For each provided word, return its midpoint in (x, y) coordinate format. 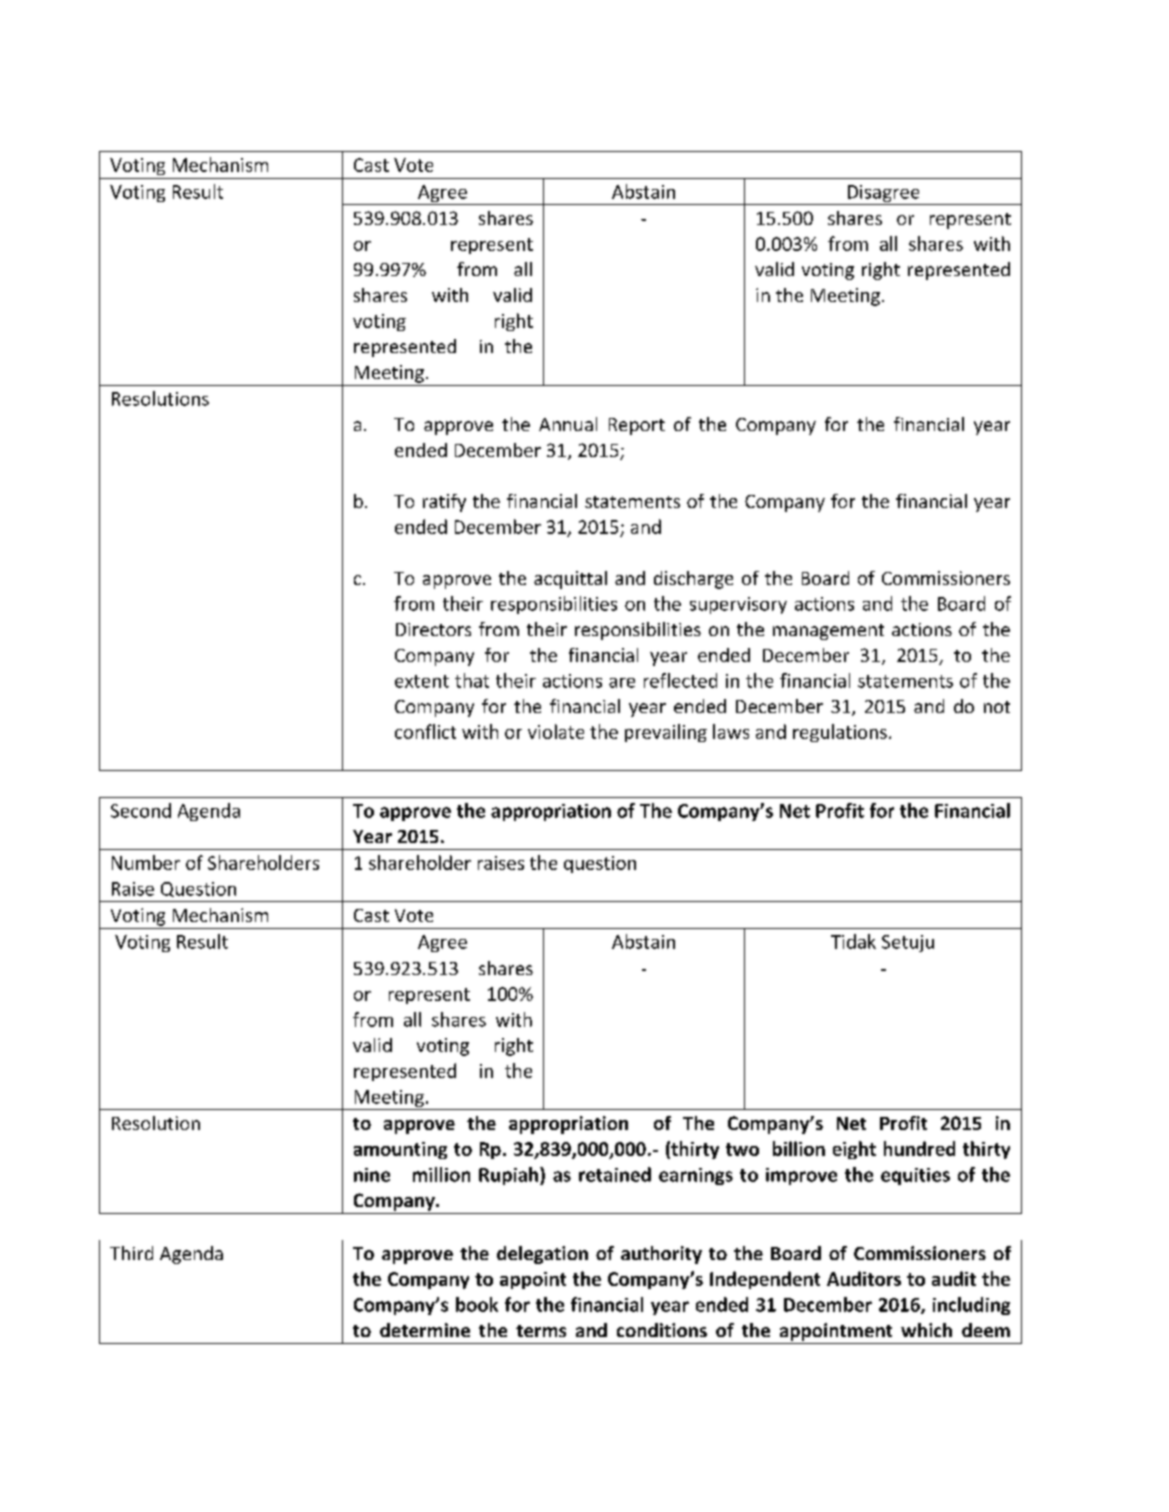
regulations (840, 733)
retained (615, 1174)
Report (637, 426)
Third (131, 1253)
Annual (568, 424)
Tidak (853, 941)
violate (556, 731)
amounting (400, 1150)
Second (141, 810)
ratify (444, 503)
